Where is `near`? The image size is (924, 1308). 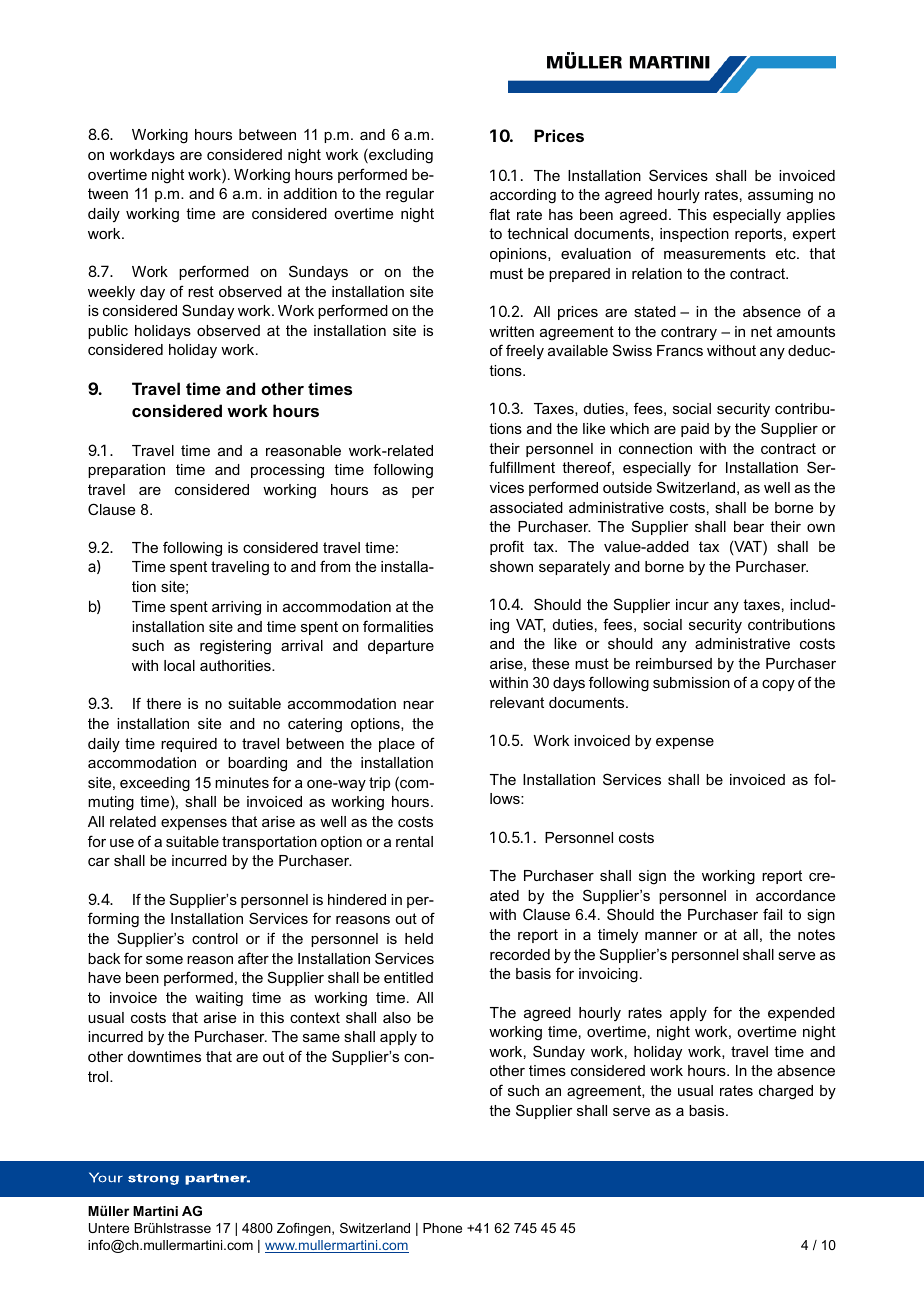
near is located at coordinates (418, 705).
